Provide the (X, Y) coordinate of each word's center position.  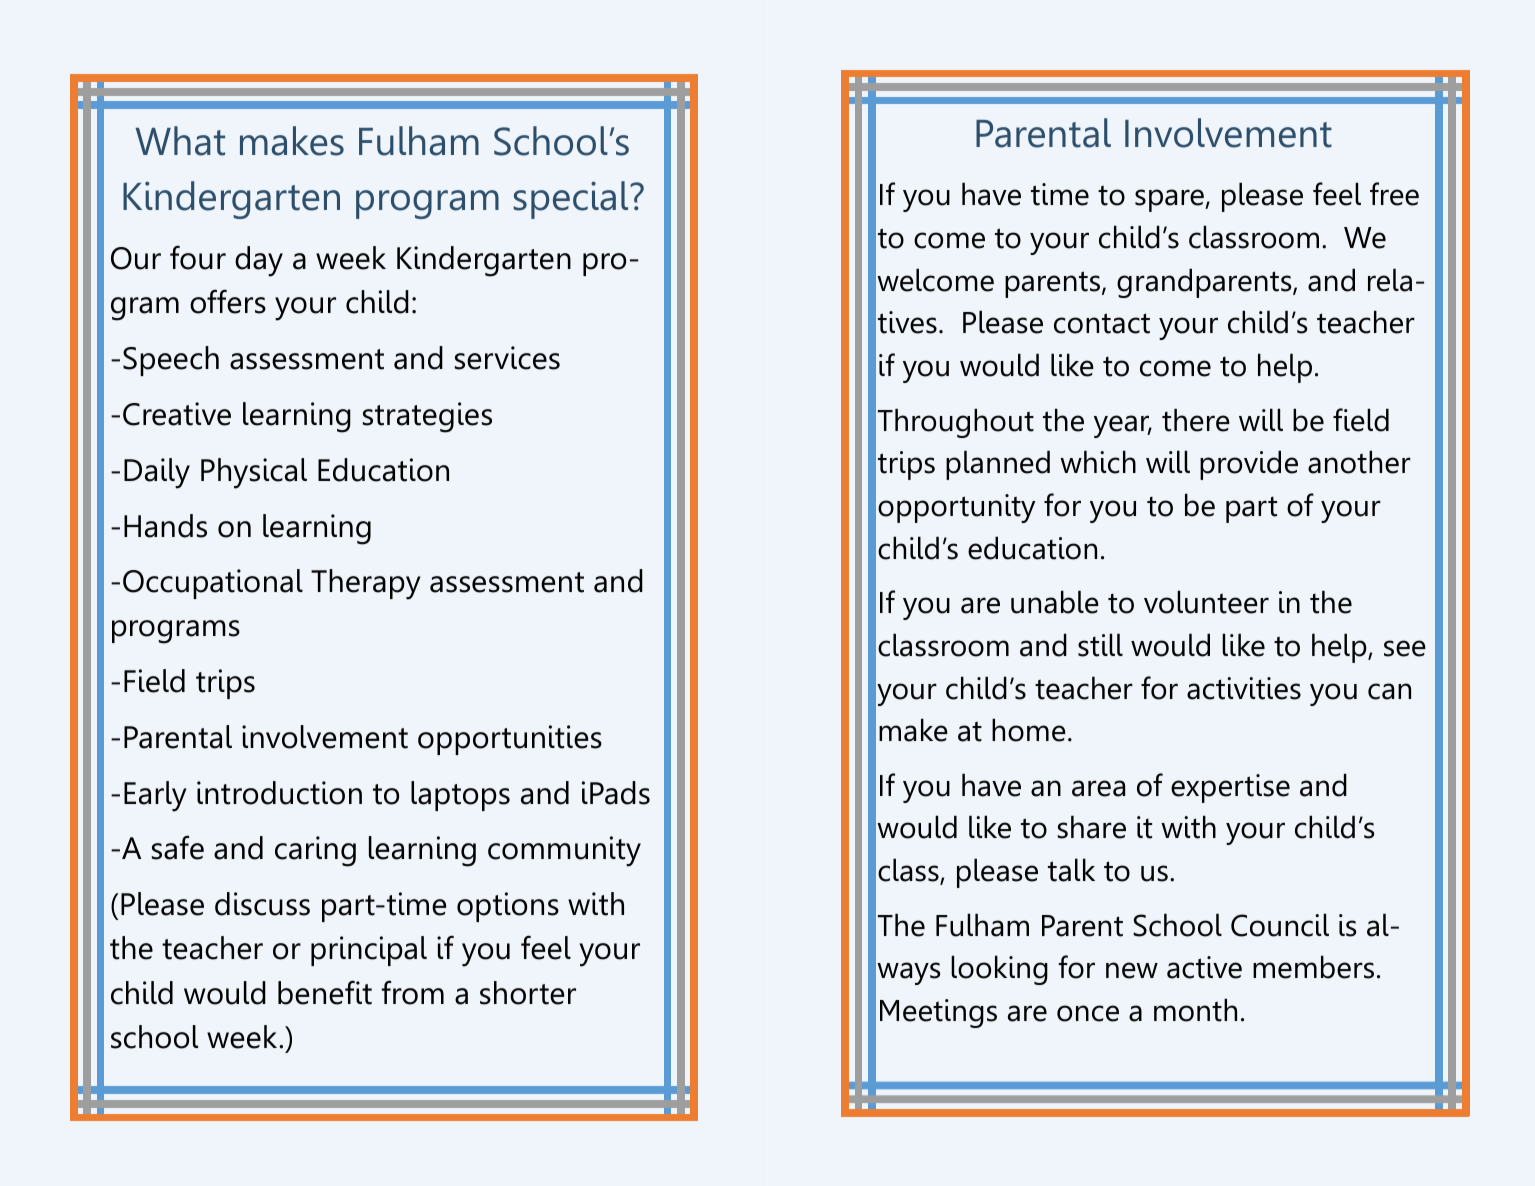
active (1204, 967)
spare (1170, 200)
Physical (254, 473)
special (571, 200)
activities (1244, 688)
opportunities (510, 740)
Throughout (956, 423)
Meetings (938, 1013)
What (180, 141)
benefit (325, 992)
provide (1249, 465)
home (1029, 730)
